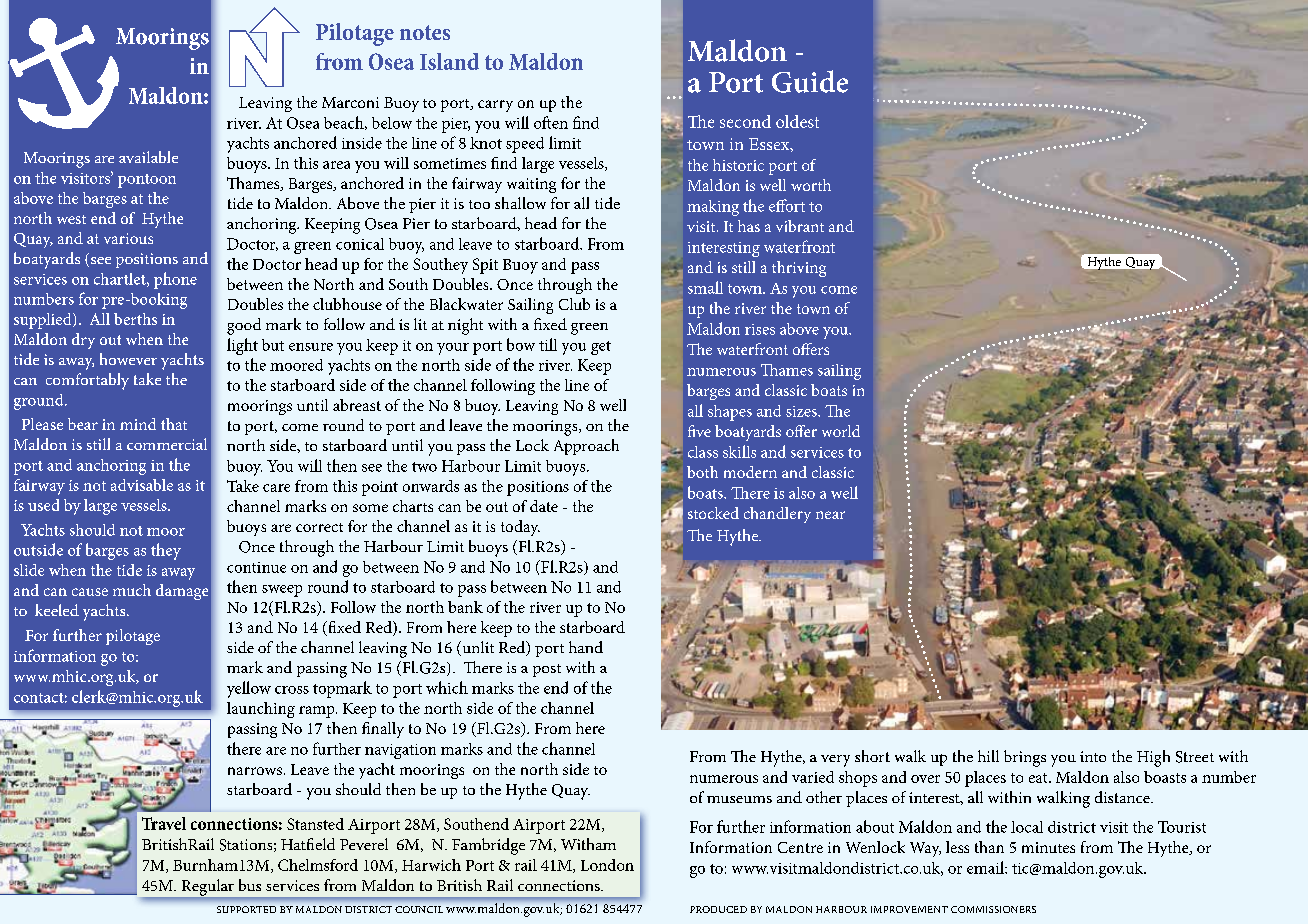 This image has width=1308, height=924. What do you see at coordinates (830, 515) in the image?
I see `near` at bounding box center [830, 515].
